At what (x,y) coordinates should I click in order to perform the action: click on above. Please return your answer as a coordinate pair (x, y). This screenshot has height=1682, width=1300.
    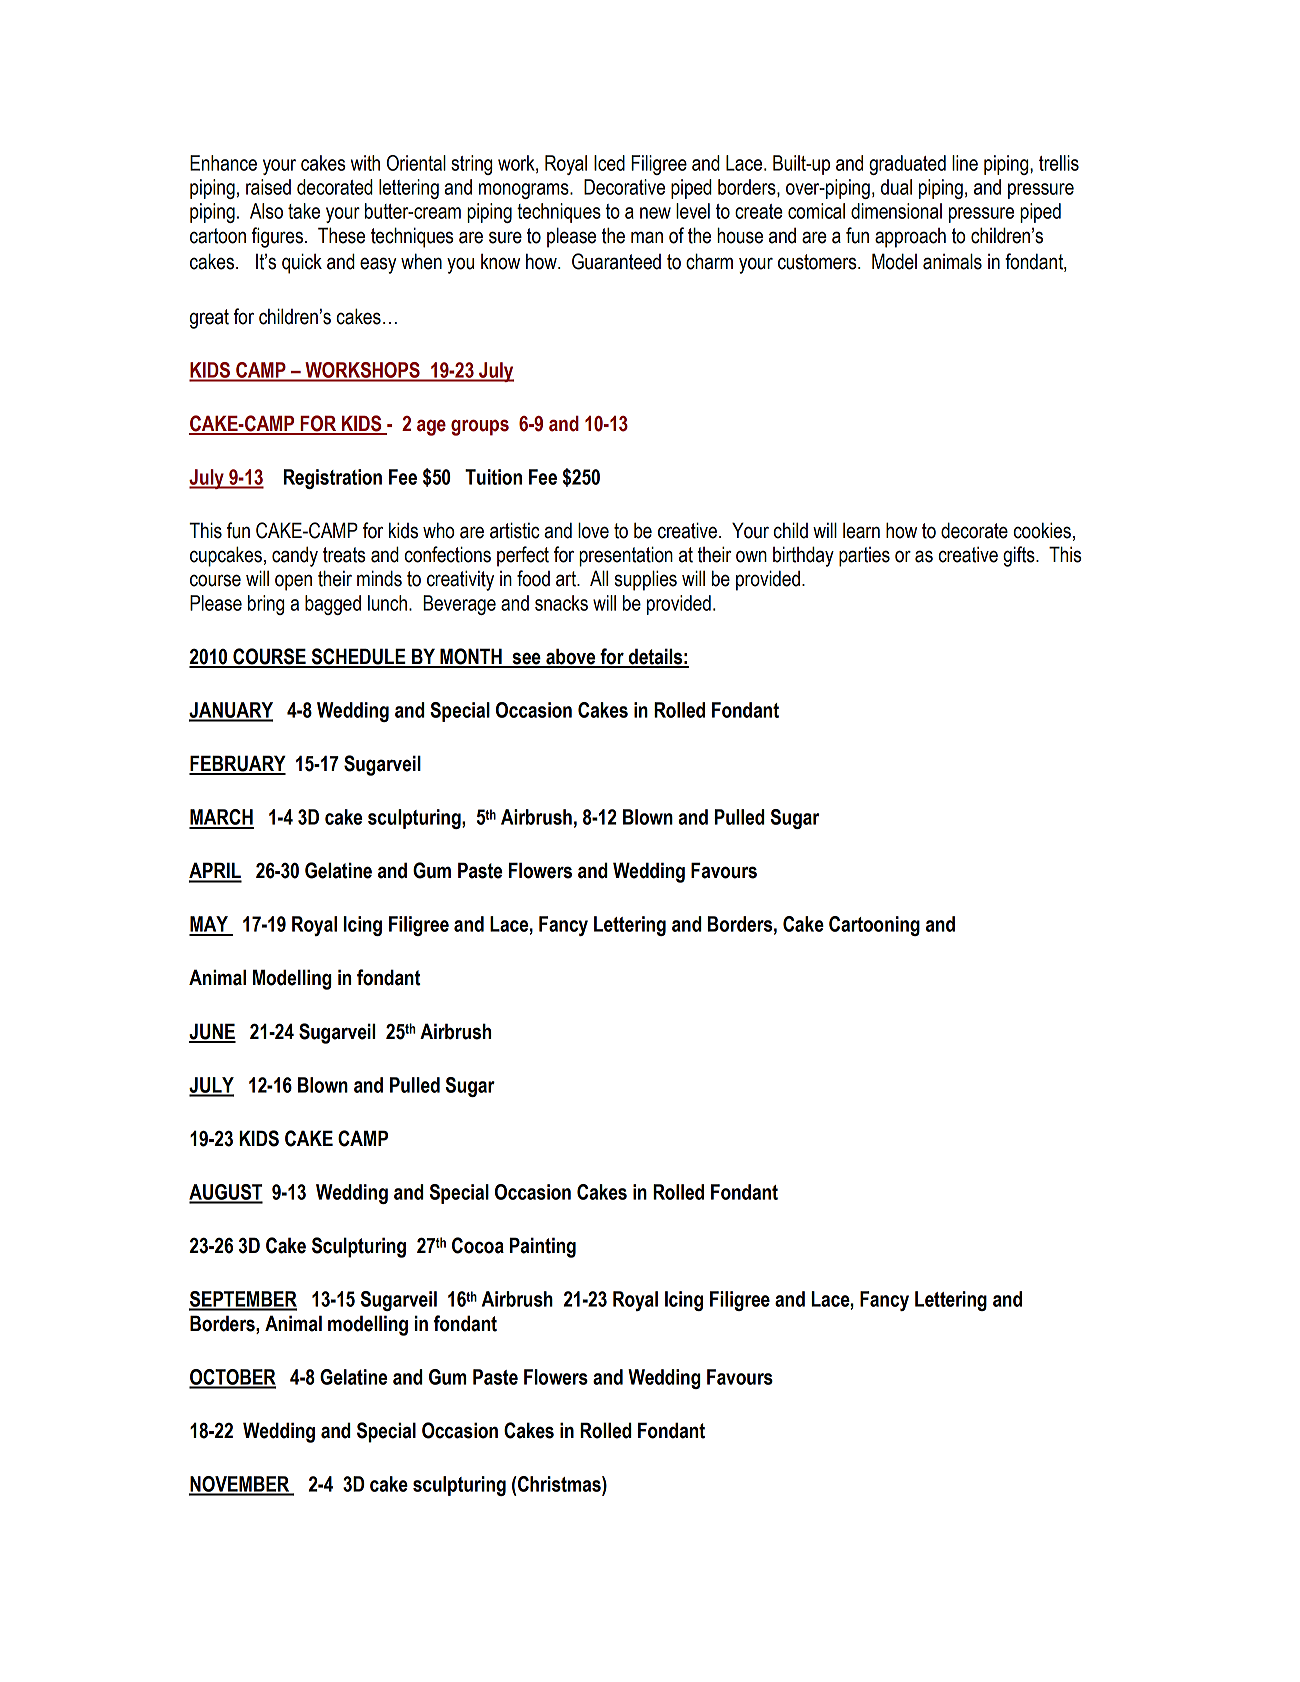
    Looking at the image, I should click on (571, 657).
